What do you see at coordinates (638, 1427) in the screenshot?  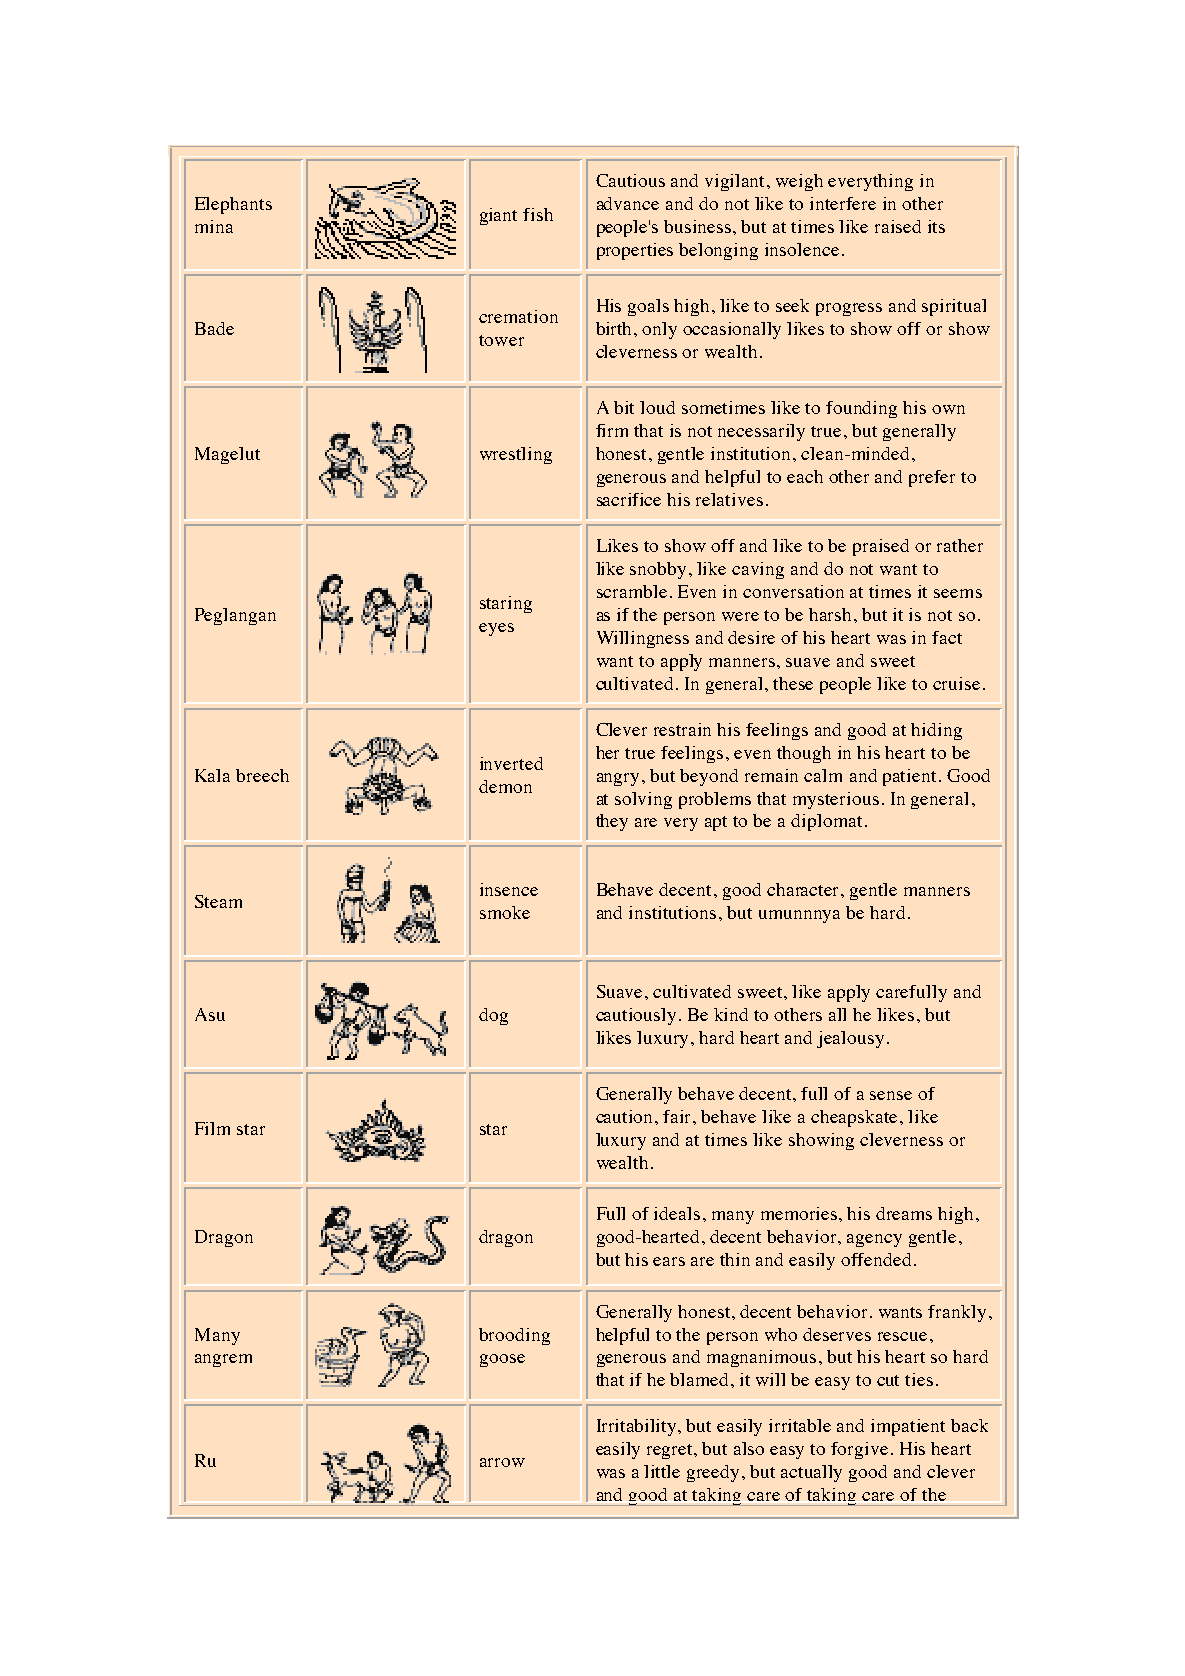 I see `Irritability` at bounding box center [638, 1427].
